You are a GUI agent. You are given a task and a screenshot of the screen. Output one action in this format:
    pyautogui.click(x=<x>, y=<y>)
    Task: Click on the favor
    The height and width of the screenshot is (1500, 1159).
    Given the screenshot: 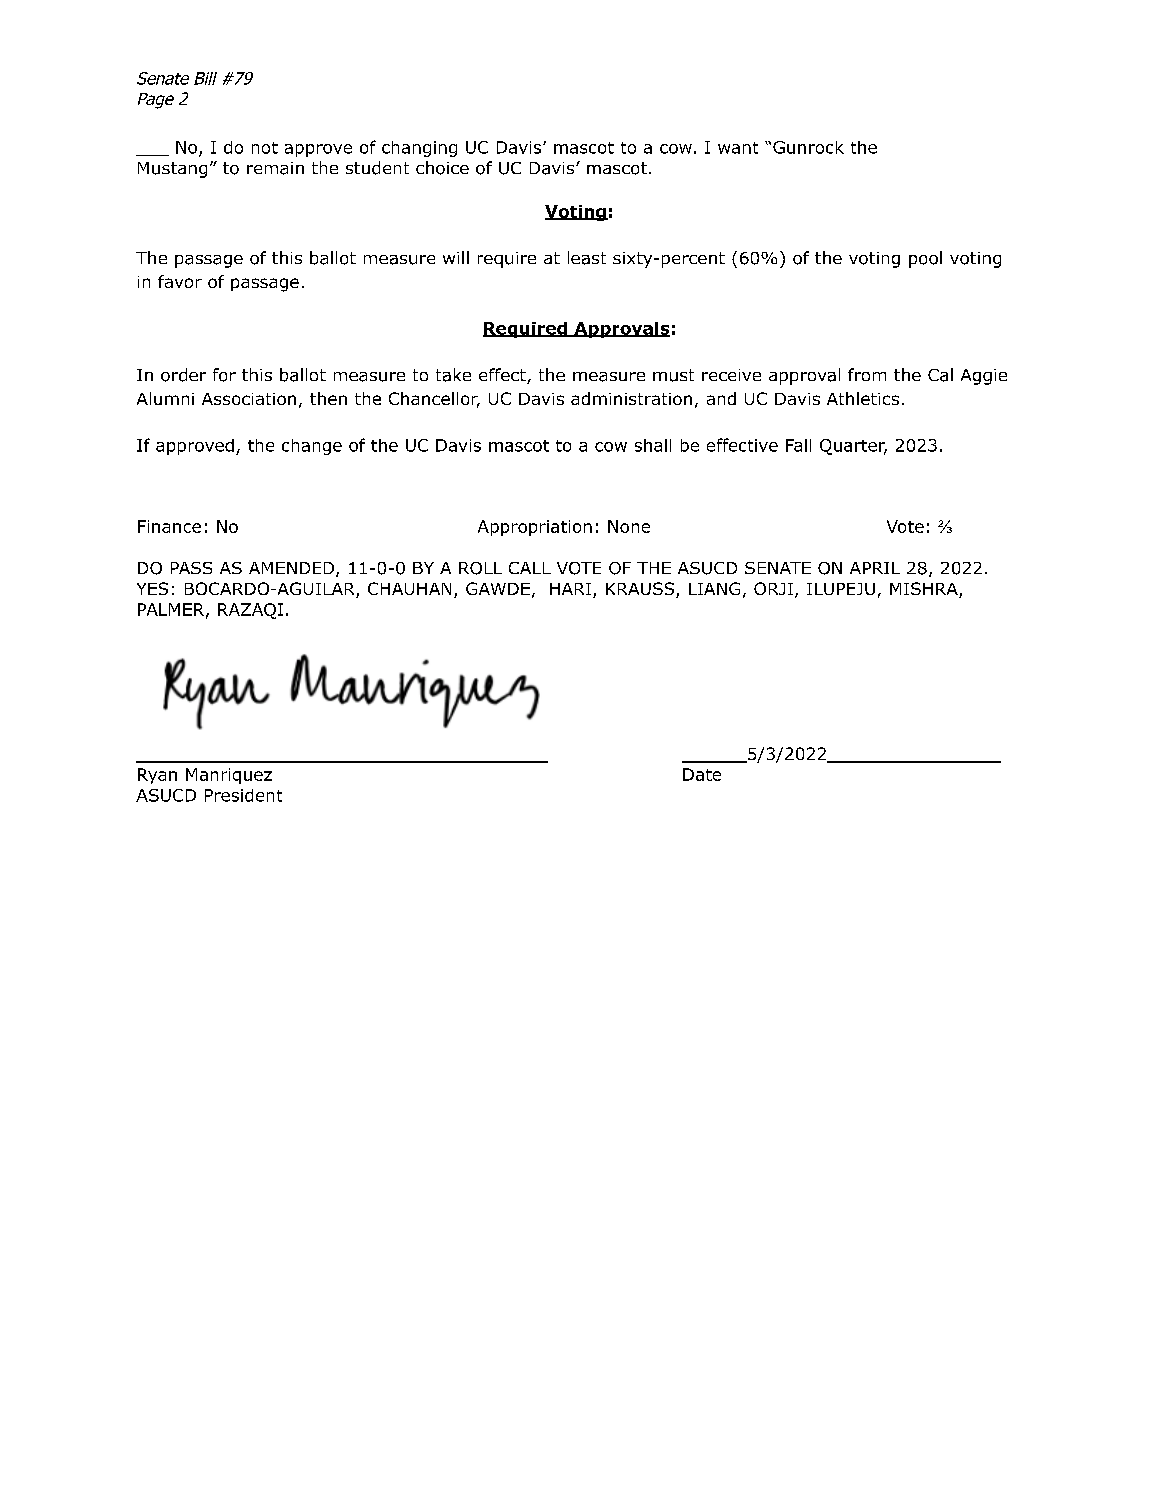 What is the action you would take?
    pyautogui.click(x=180, y=281)
